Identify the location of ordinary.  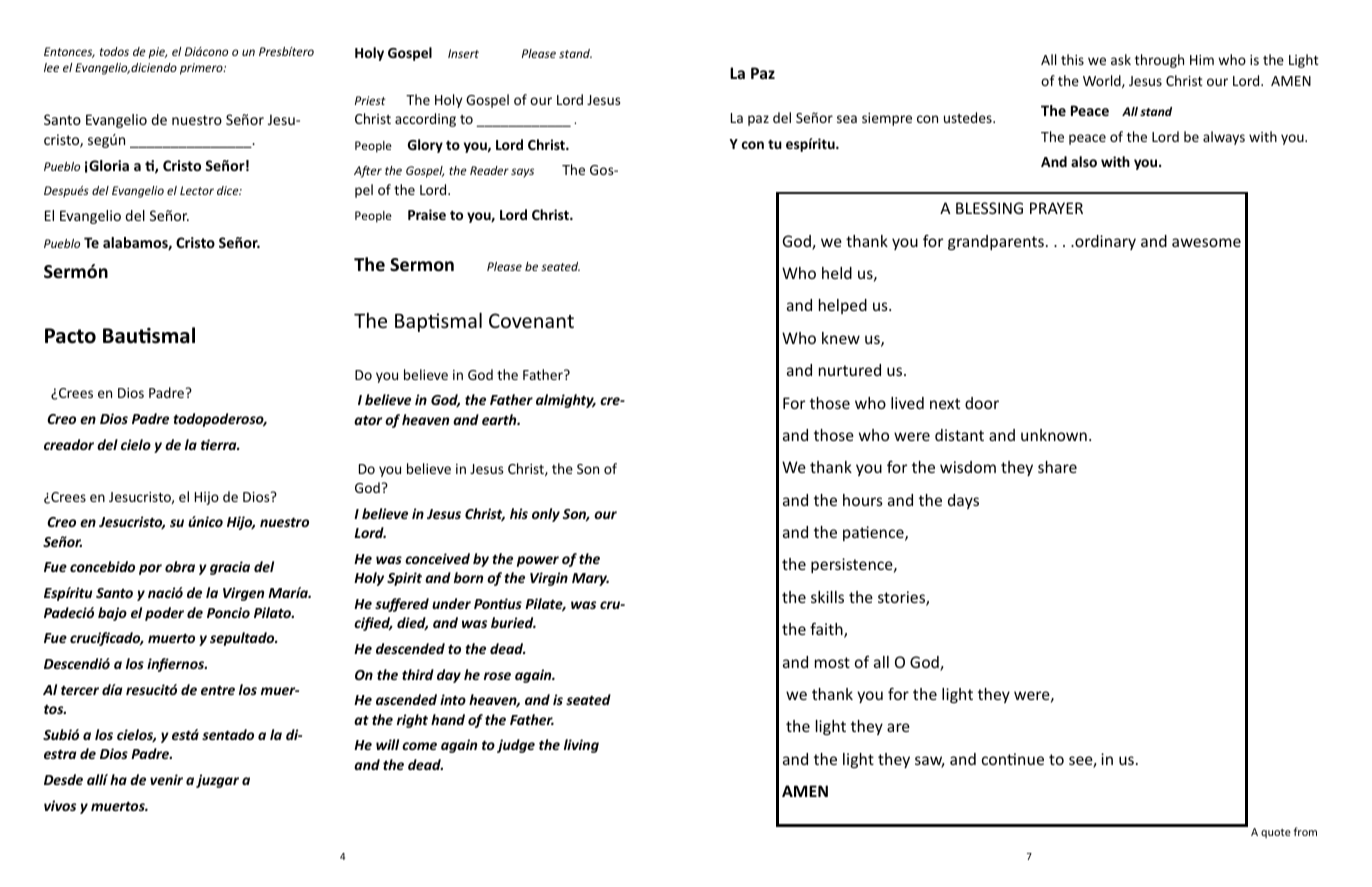
(1104, 242).
